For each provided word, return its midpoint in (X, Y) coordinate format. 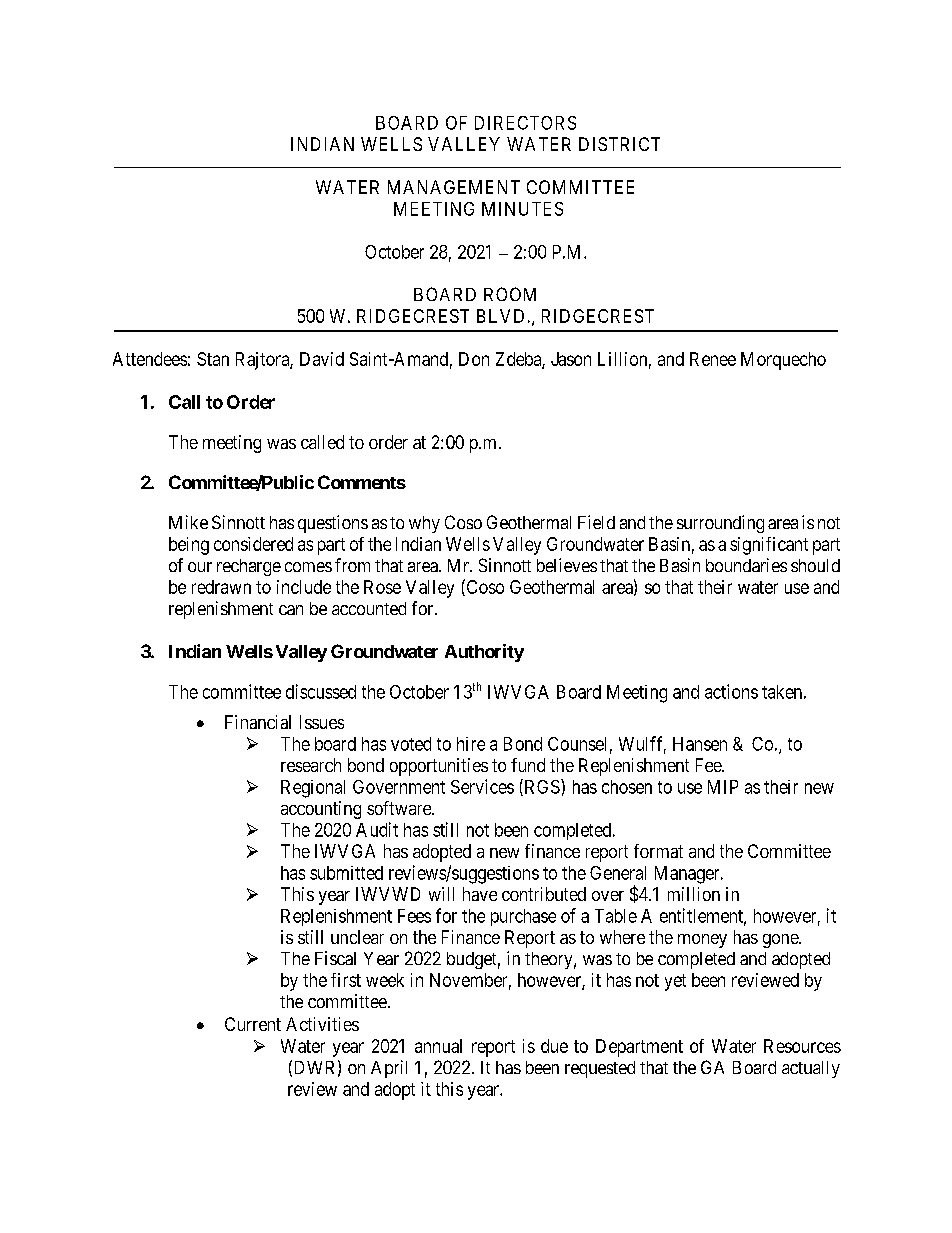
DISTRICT (619, 144)
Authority (484, 653)
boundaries (746, 565)
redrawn (221, 587)
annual (438, 1046)
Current (253, 1024)
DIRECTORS (525, 123)
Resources (802, 1046)
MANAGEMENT (454, 187)
